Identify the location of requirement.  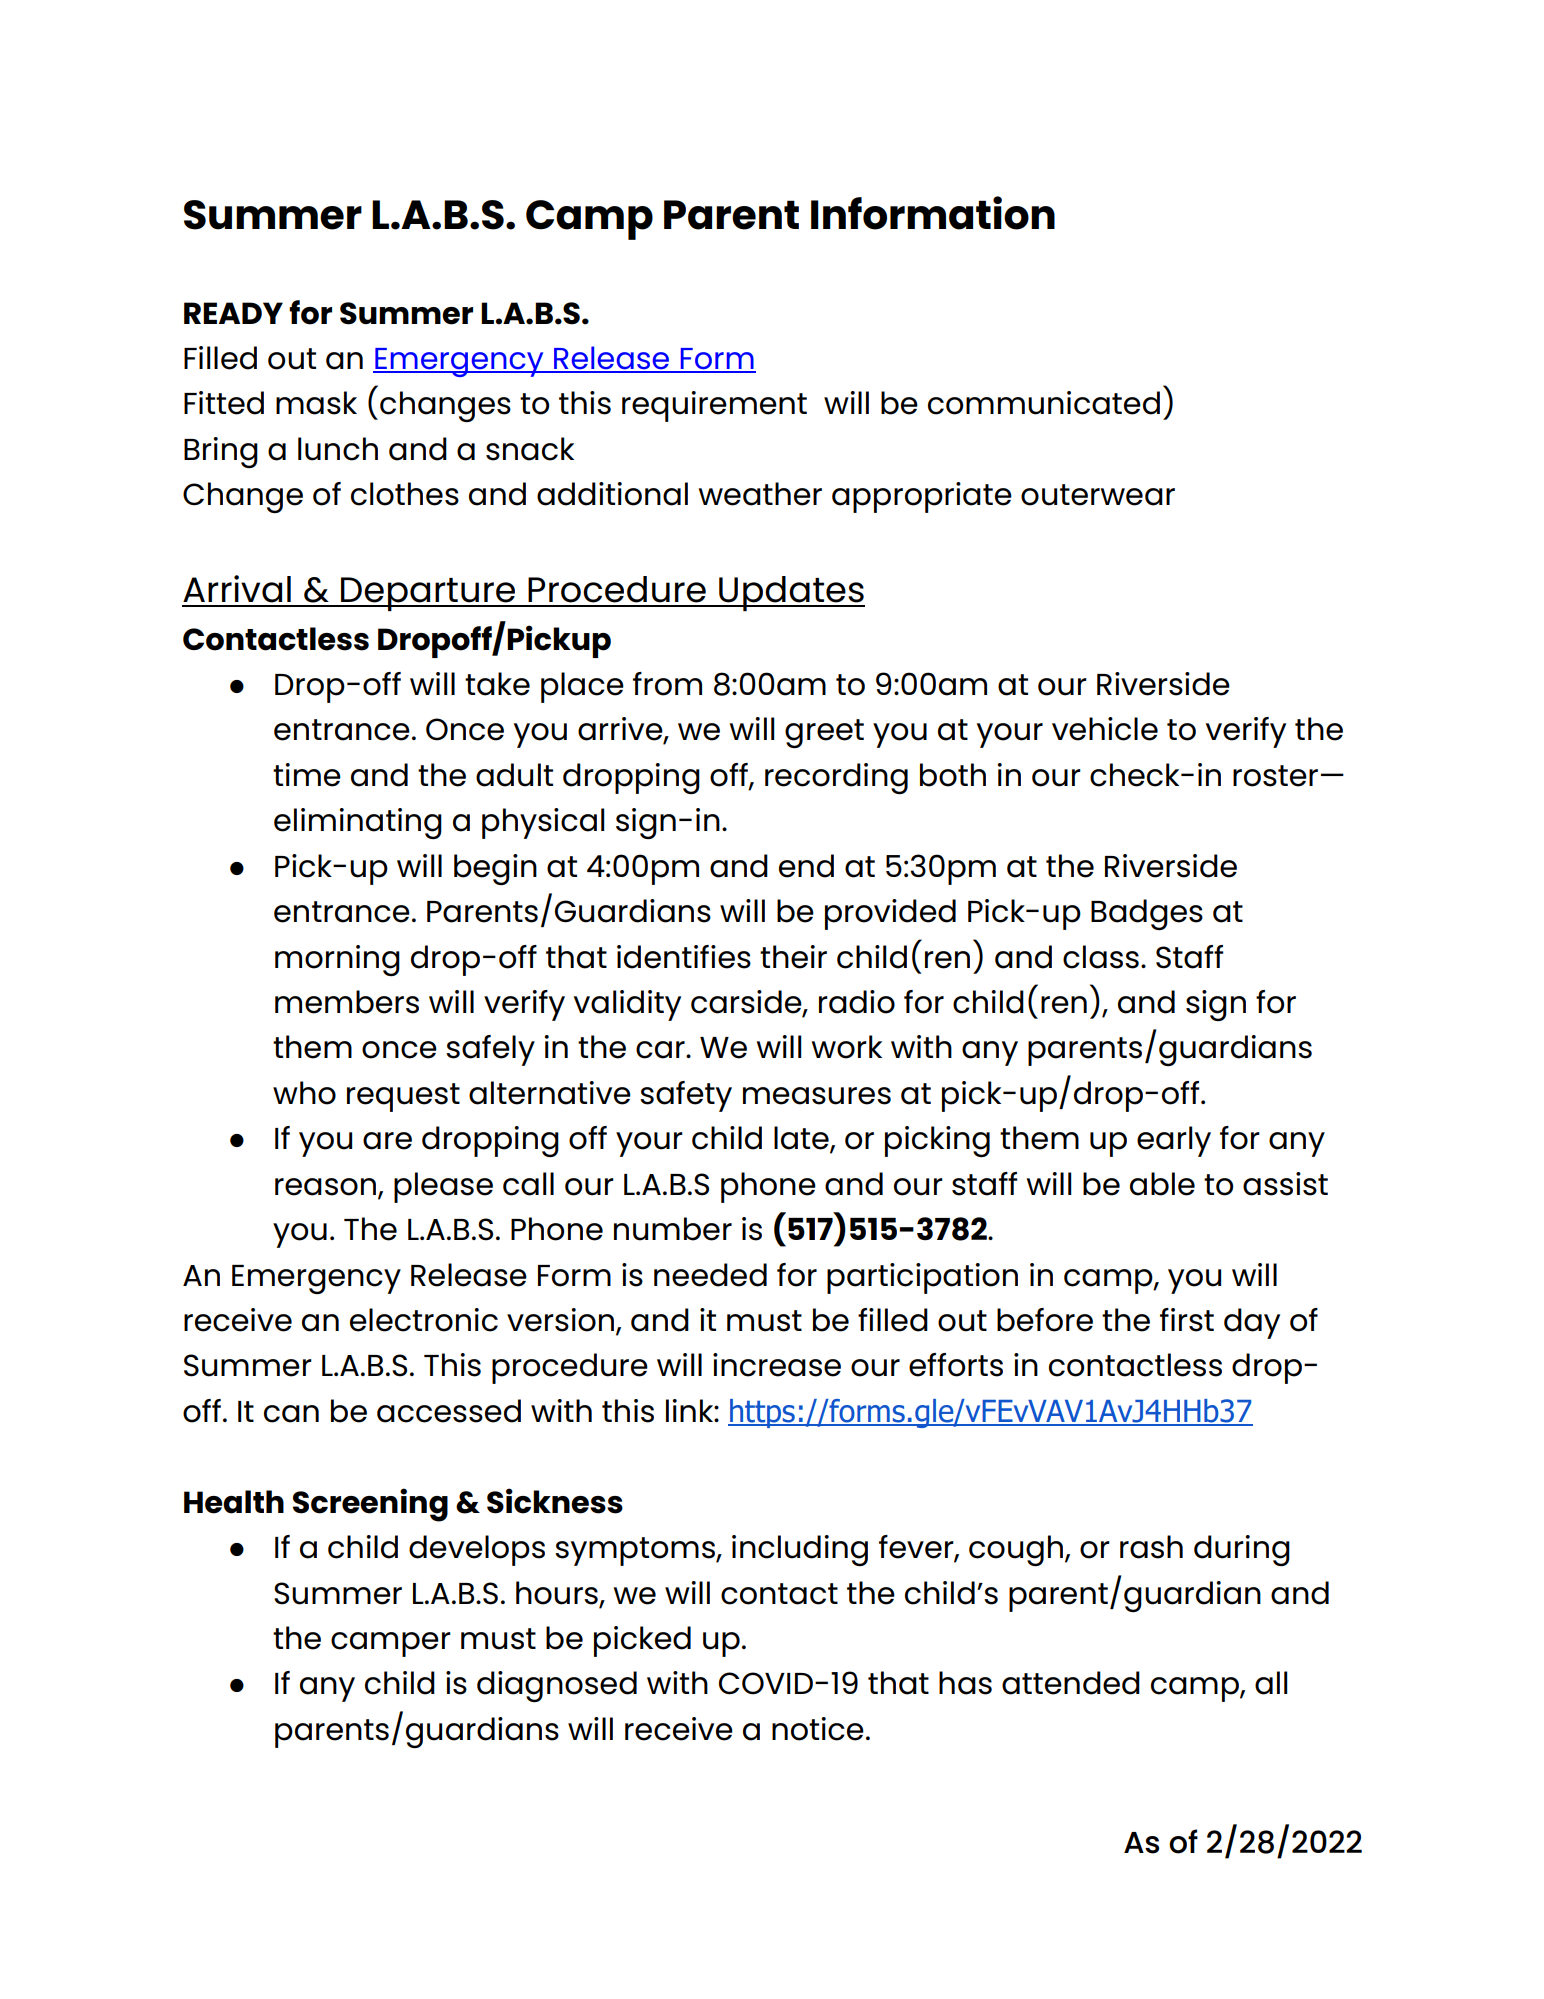
(714, 406).
